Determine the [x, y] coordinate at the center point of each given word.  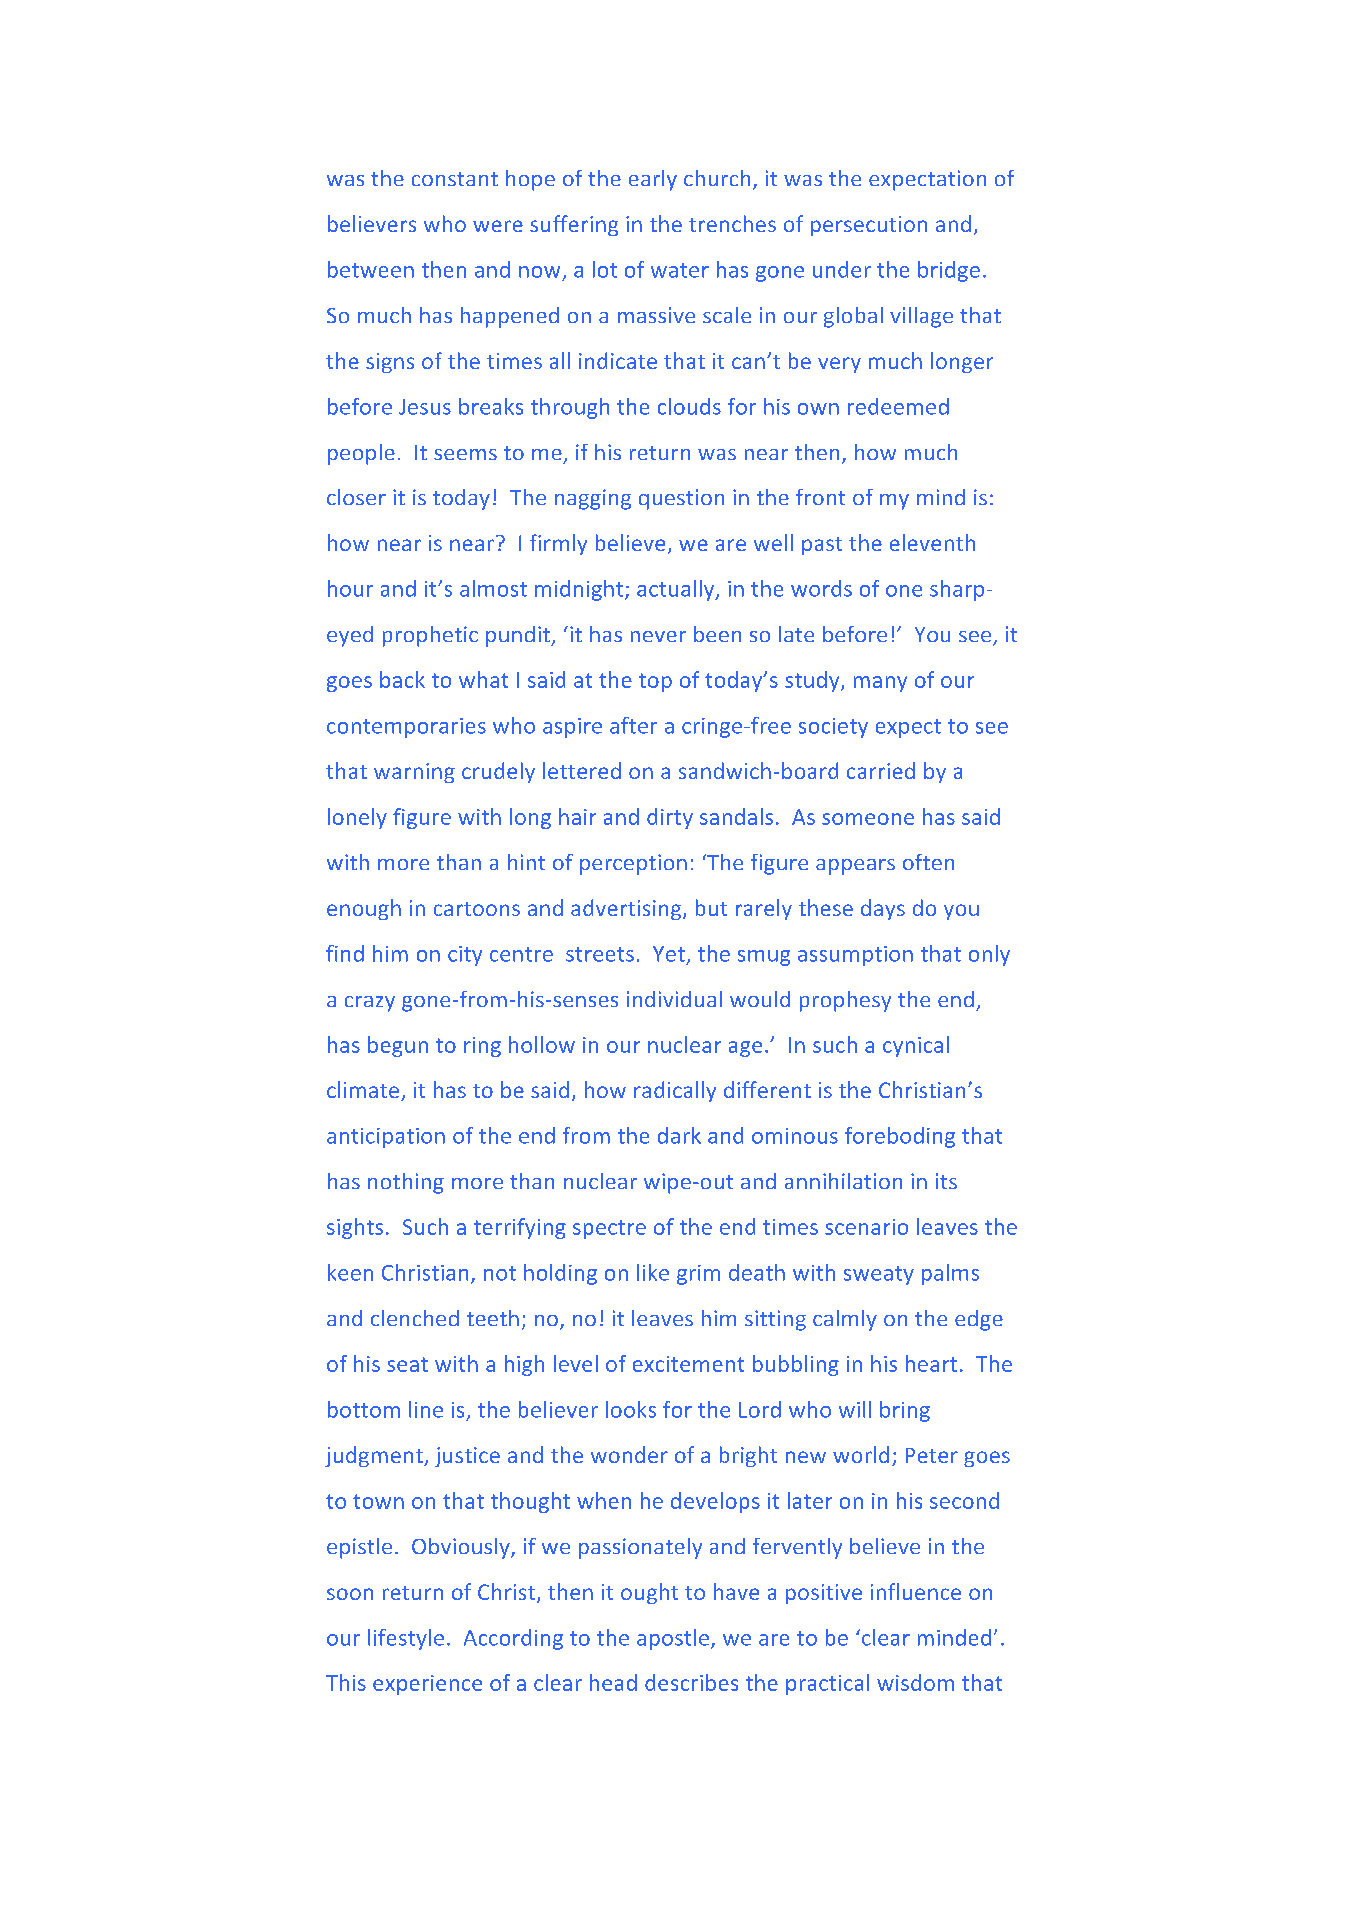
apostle [673, 1639]
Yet [669, 954]
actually [677, 590]
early [653, 180]
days [883, 909]
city [465, 956]
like [653, 1272]
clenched [415, 1318]
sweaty [879, 1275]
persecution [869, 226]
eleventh [932, 542]
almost [493, 588]
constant [455, 179]
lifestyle [406, 1639]
